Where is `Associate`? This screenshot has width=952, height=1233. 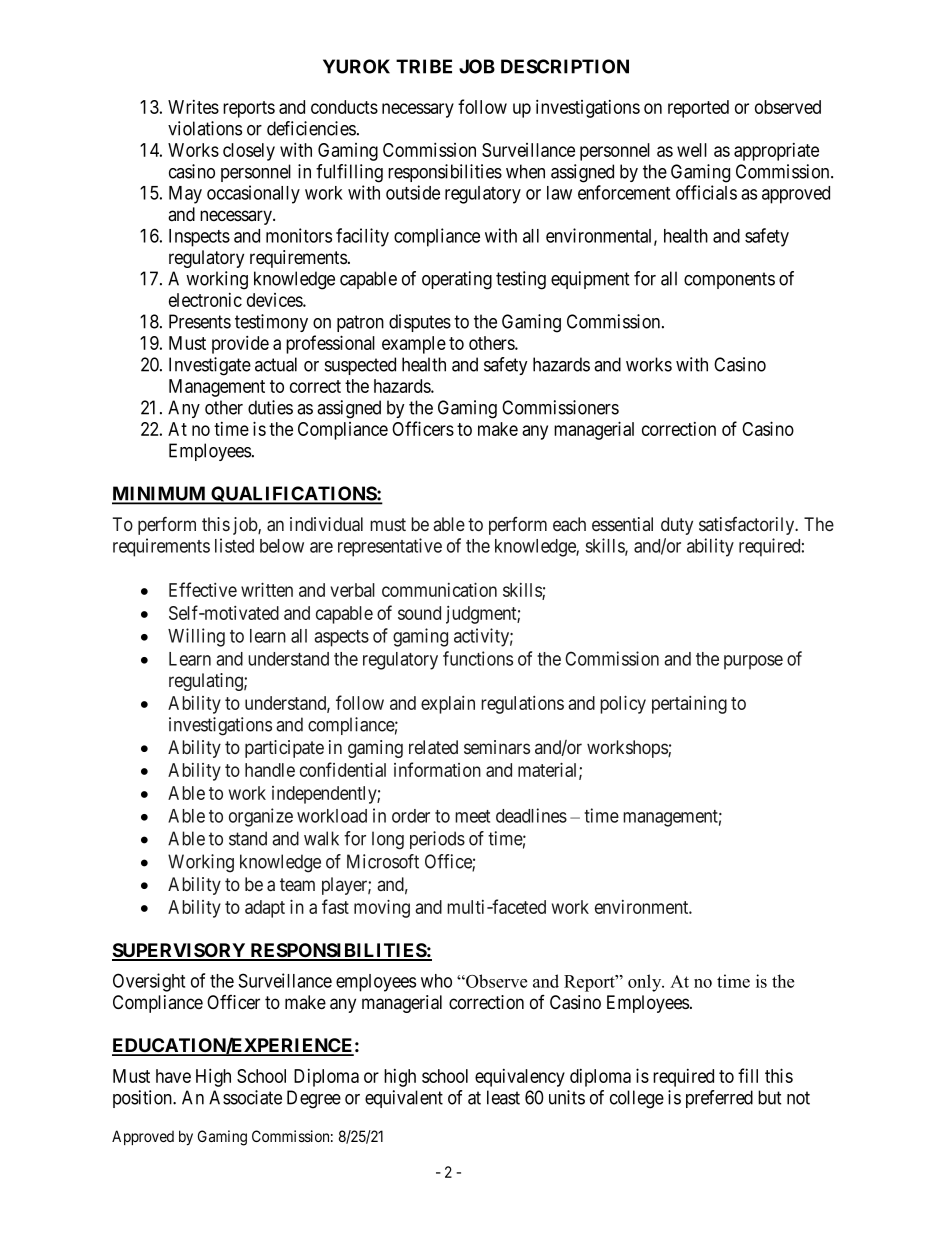 Associate is located at coordinates (245, 1097).
